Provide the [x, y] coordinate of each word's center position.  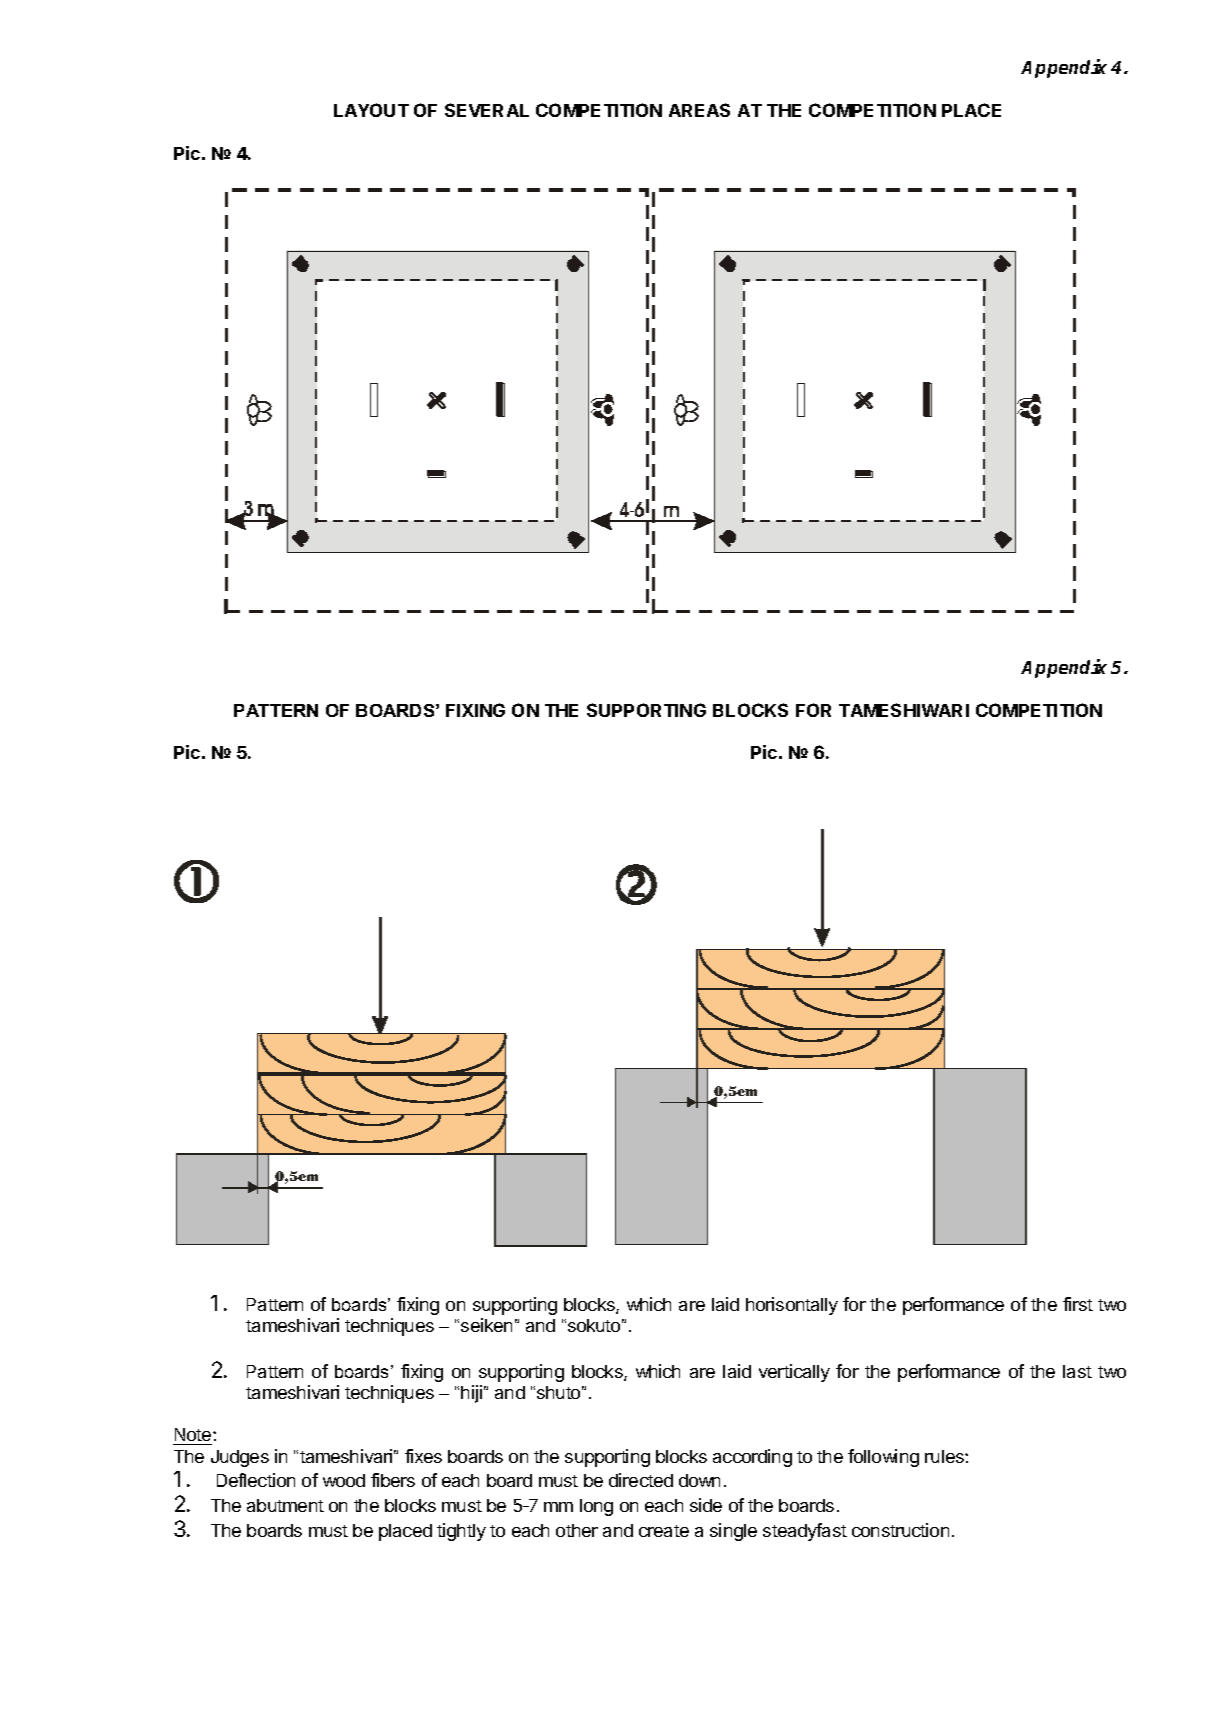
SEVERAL [487, 110]
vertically [794, 1373]
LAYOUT [371, 110]
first [1078, 1304]
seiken [486, 1325]
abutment [285, 1505]
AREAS [699, 110]
